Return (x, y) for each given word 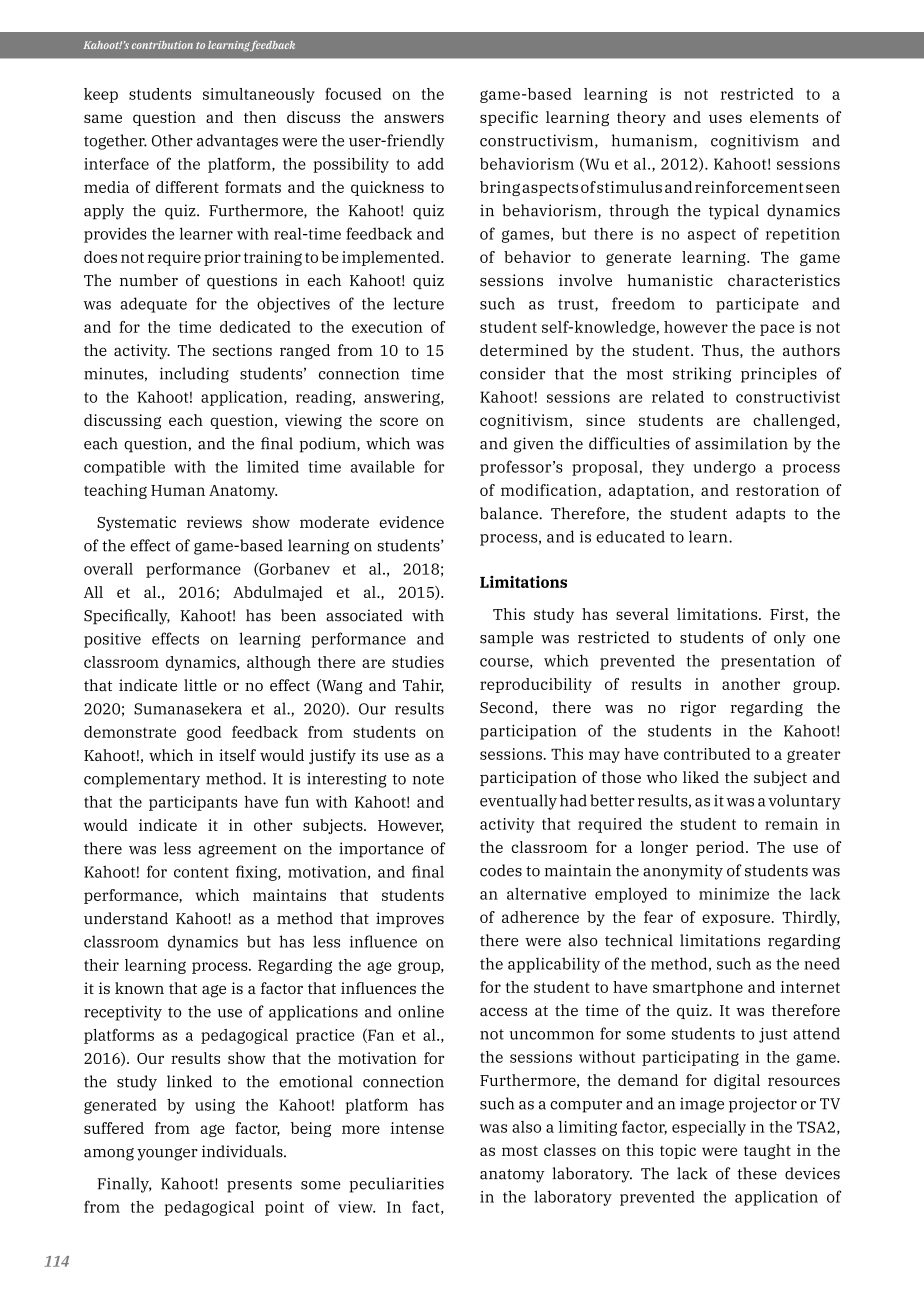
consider (513, 373)
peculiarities (396, 1185)
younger (167, 1154)
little (200, 685)
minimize (734, 894)
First (788, 615)
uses (725, 118)
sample (506, 639)
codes (501, 870)
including (194, 375)
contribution (162, 45)
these (757, 1173)
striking (702, 375)
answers (414, 118)
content (201, 872)
